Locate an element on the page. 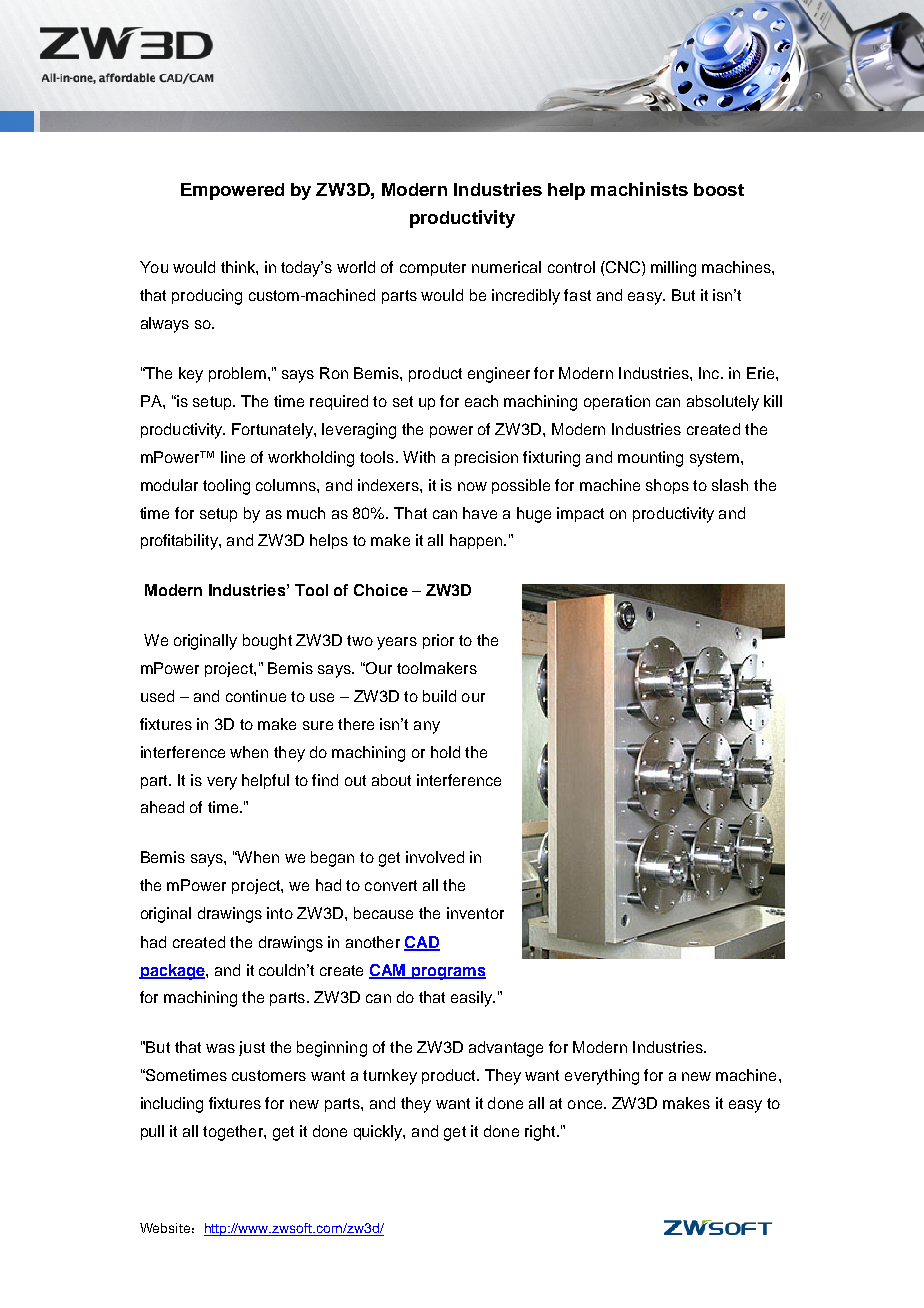 This image has height=1308, width=924. bought is located at coordinates (267, 642).
